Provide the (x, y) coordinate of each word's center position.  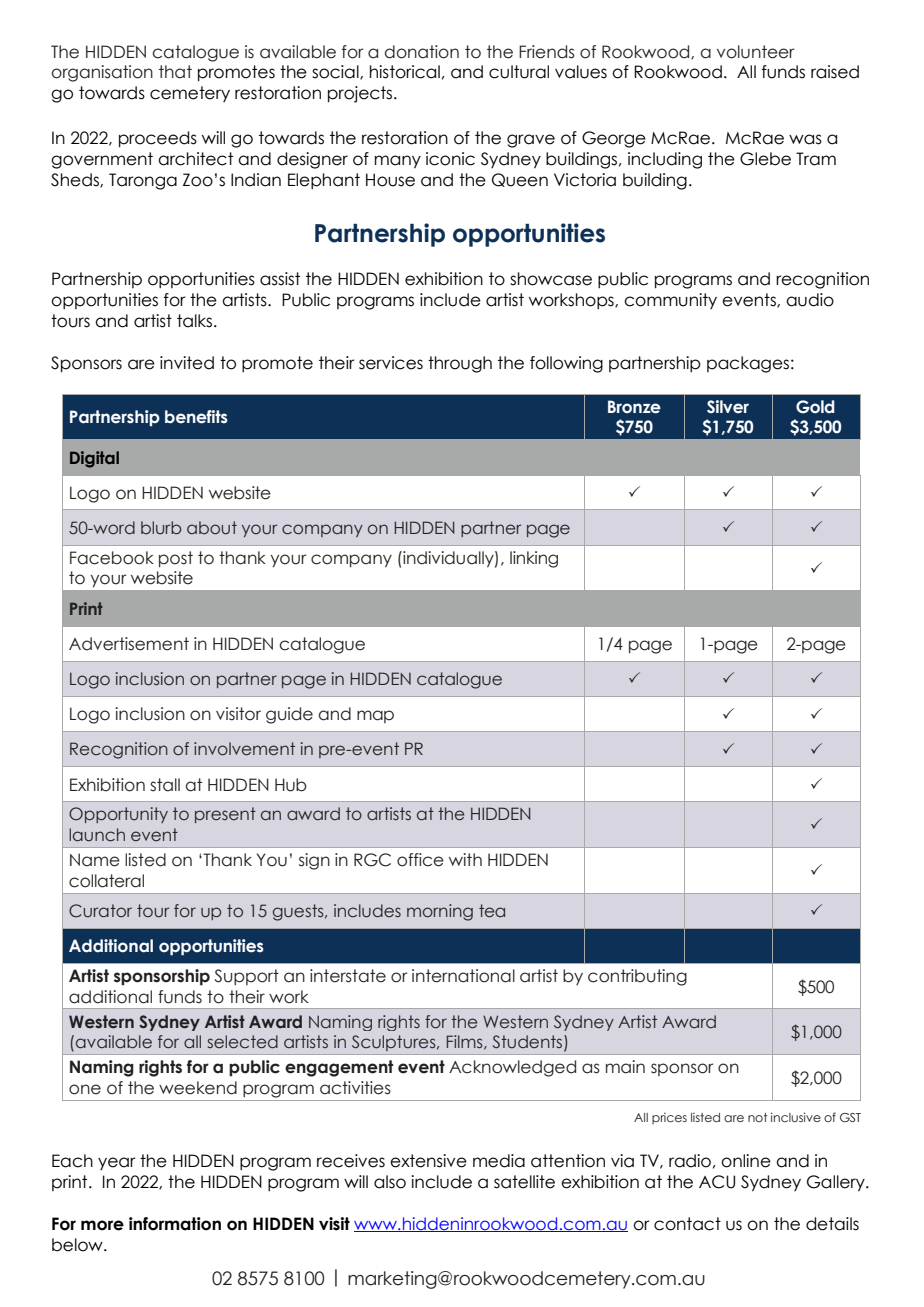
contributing (637, 977)
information (175, 1224)
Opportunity (118, 815)
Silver (728, 407)
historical (405, 72)
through (460, 364)
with (465, 859)
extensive (428, 1161)
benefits (196, 417)
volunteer (756, 52)
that (175, 72)
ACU (717, 1182)
